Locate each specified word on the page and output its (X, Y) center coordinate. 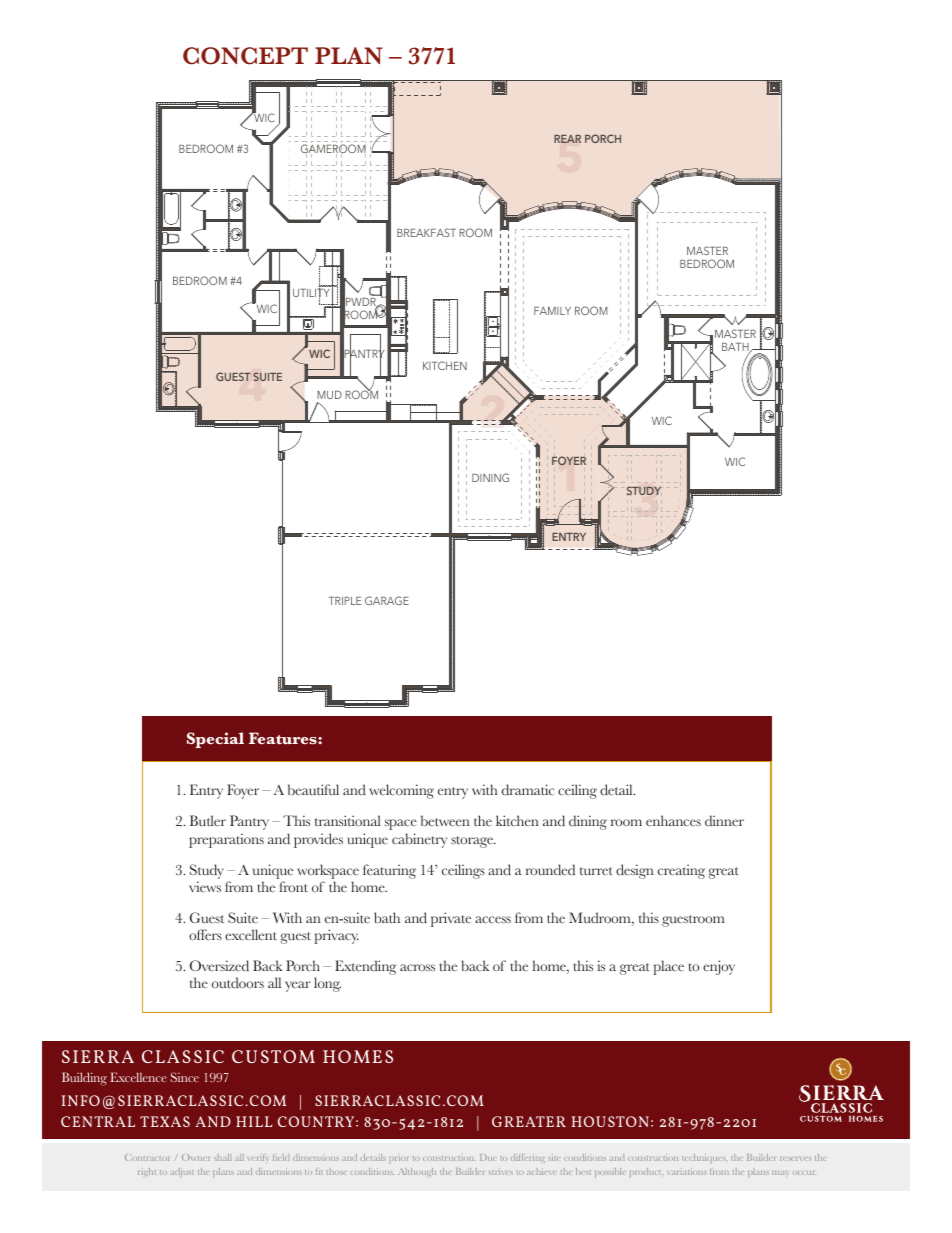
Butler (207, 821)
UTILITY (311, 293)
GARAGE (387, 600)
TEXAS (165, 1121)
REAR (567, 139)
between (445, 821)
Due (488, 1157)
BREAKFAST (426, 232)
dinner (724, 821)
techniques (704, 1159)
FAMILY (552, 311)
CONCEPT (245, 56)
